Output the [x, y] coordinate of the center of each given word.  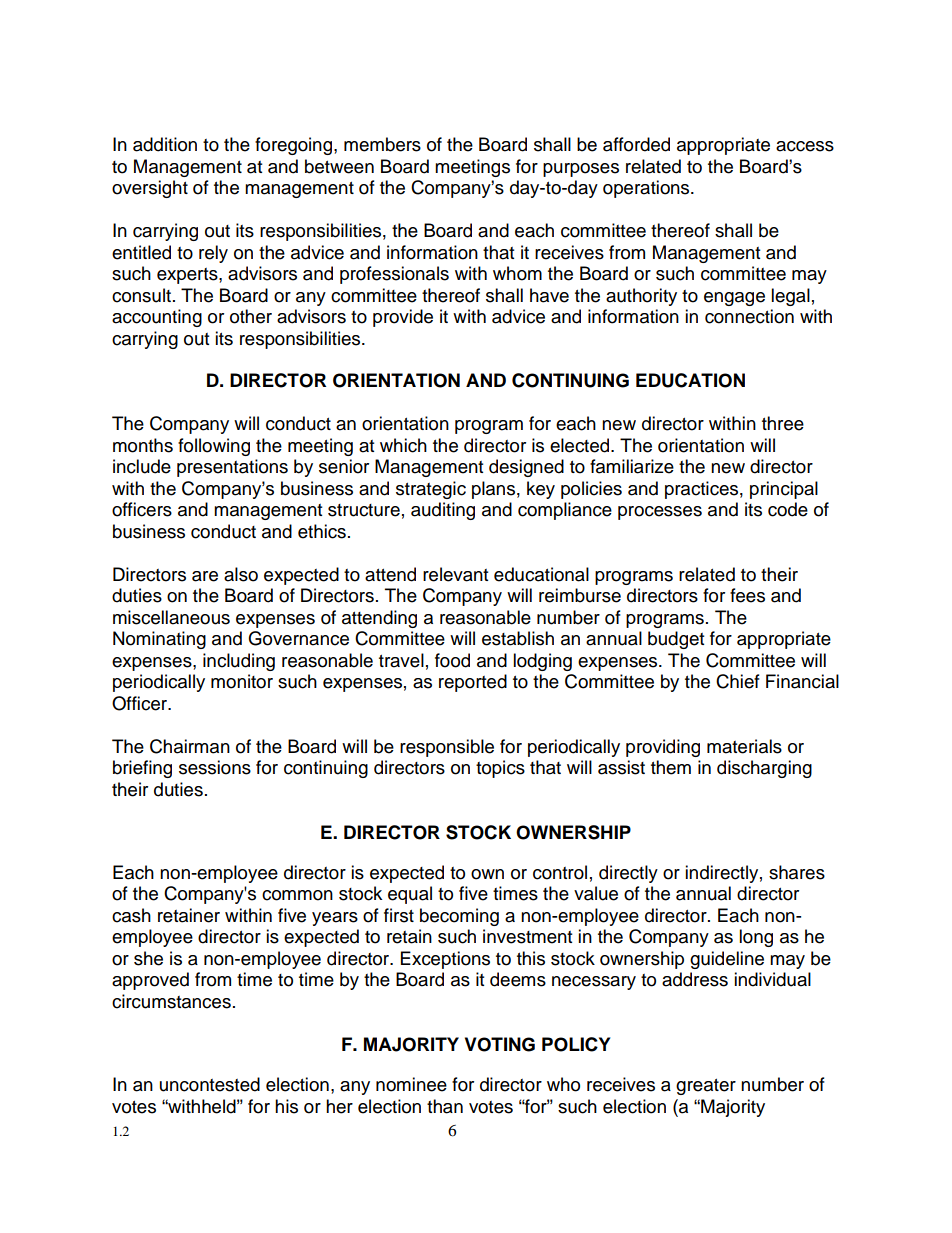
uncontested [210, 1084]
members [382, 144]
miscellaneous [171, 617]
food [452, 660]
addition [165, 144]
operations [647, 189]
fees [747, 595]
